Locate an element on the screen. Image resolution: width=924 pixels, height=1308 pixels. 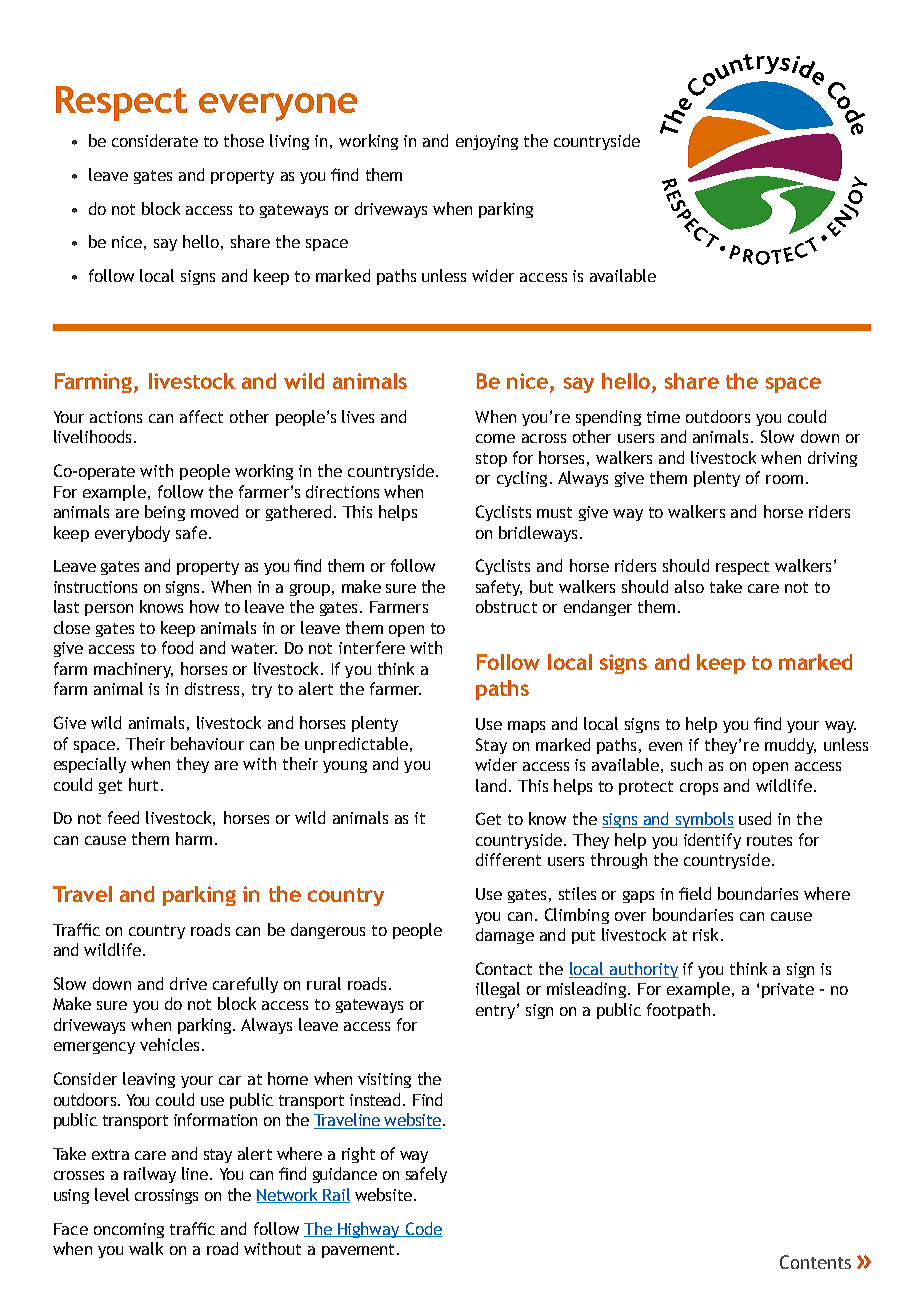
Contents is located at coordinates (815, 1262).
